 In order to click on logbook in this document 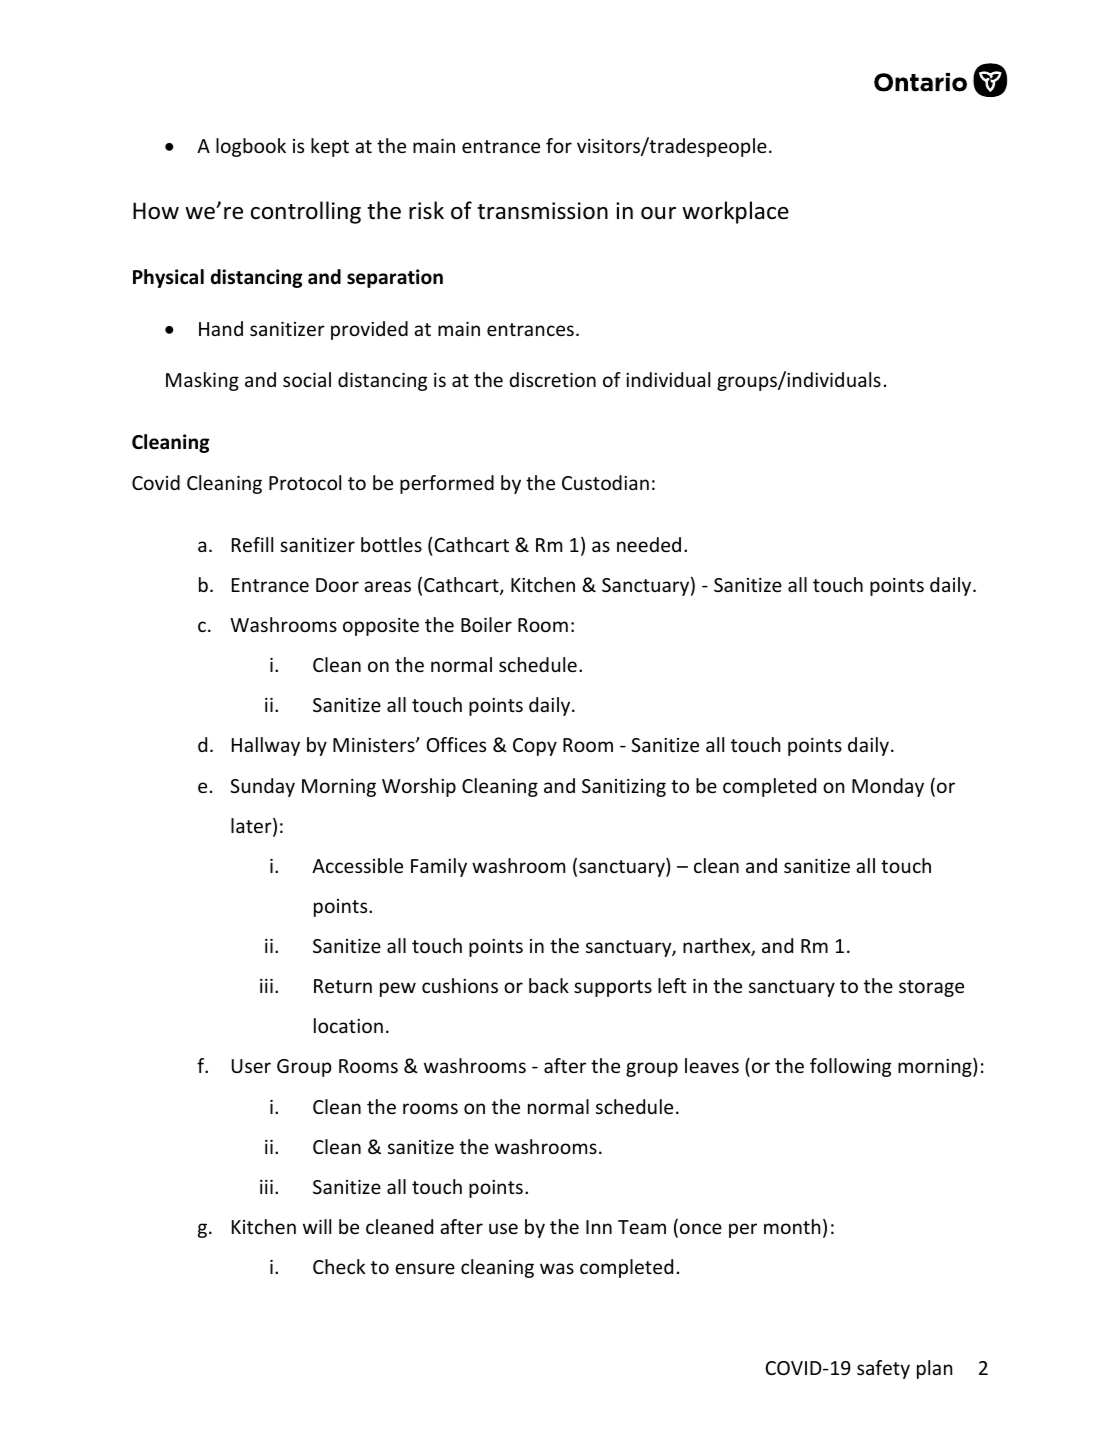, I will do `click(251, 147)`.
